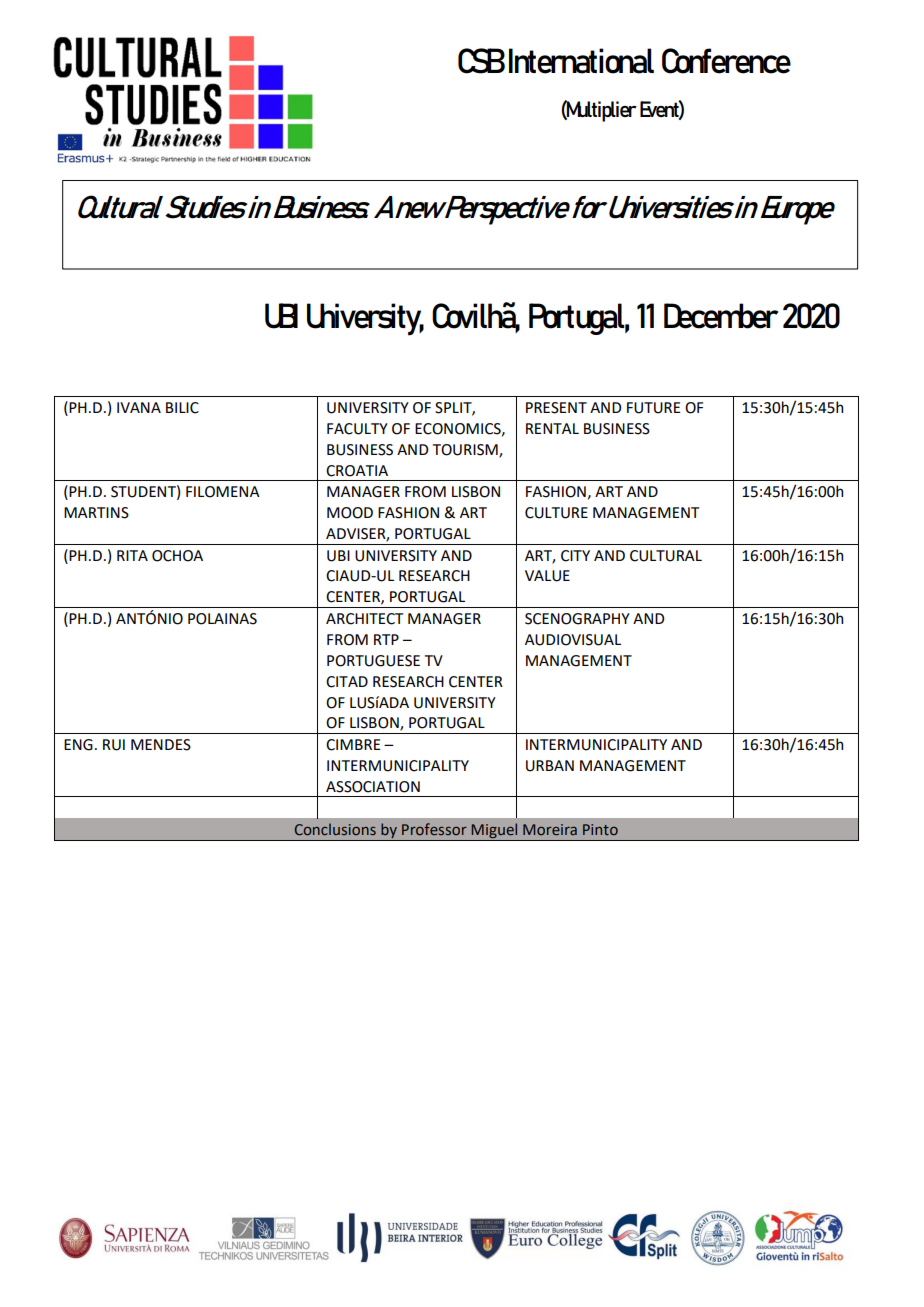  Describe the element at coordinates (726, 61) in the document. I see `Conference` at that location.
